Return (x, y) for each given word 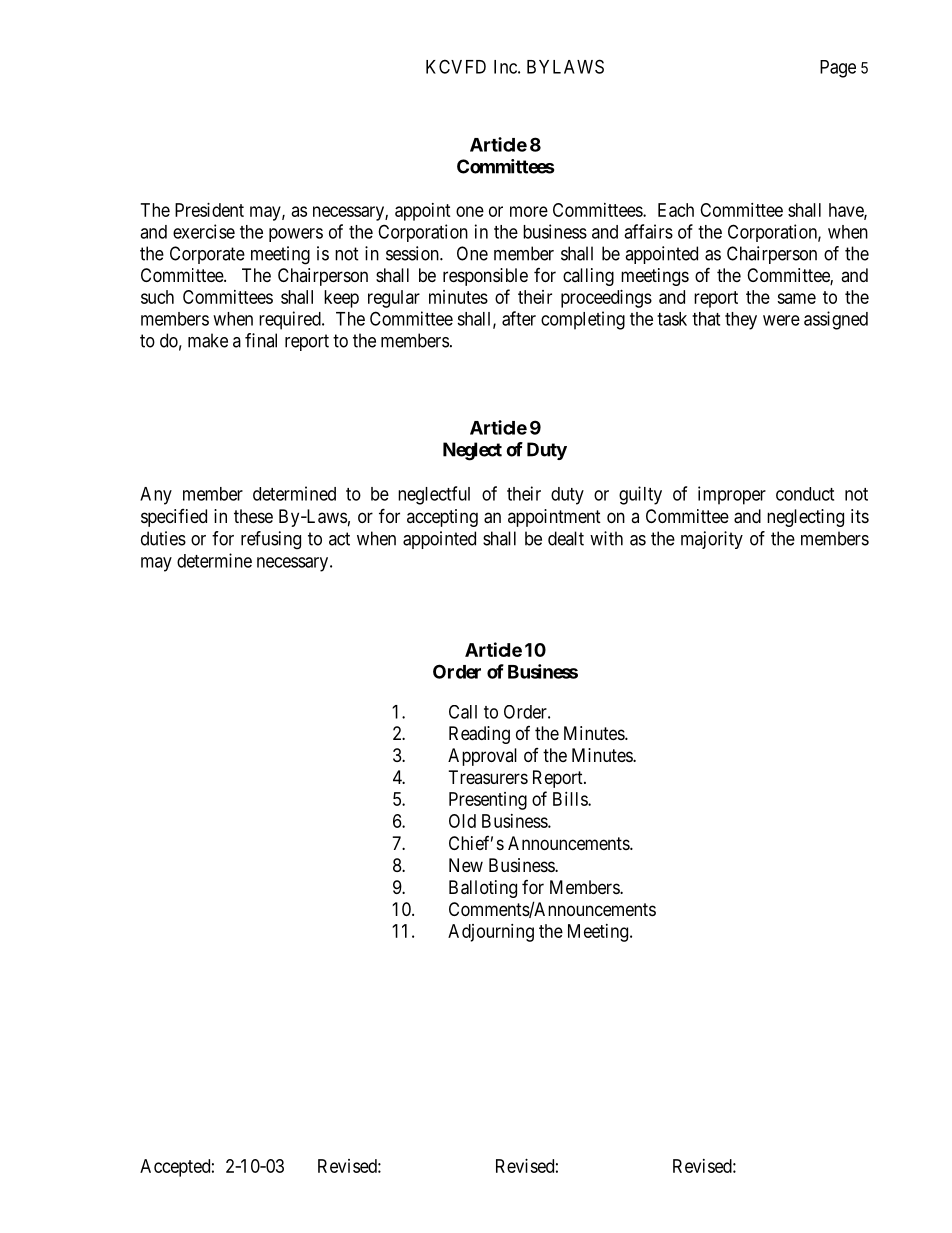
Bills (571, 799)
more (529, 211)
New (466, 865)
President (209, 210)
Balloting (483, 889)
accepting (442, 518)
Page (838, 69)
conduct (805, 494)
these (253, 516)
